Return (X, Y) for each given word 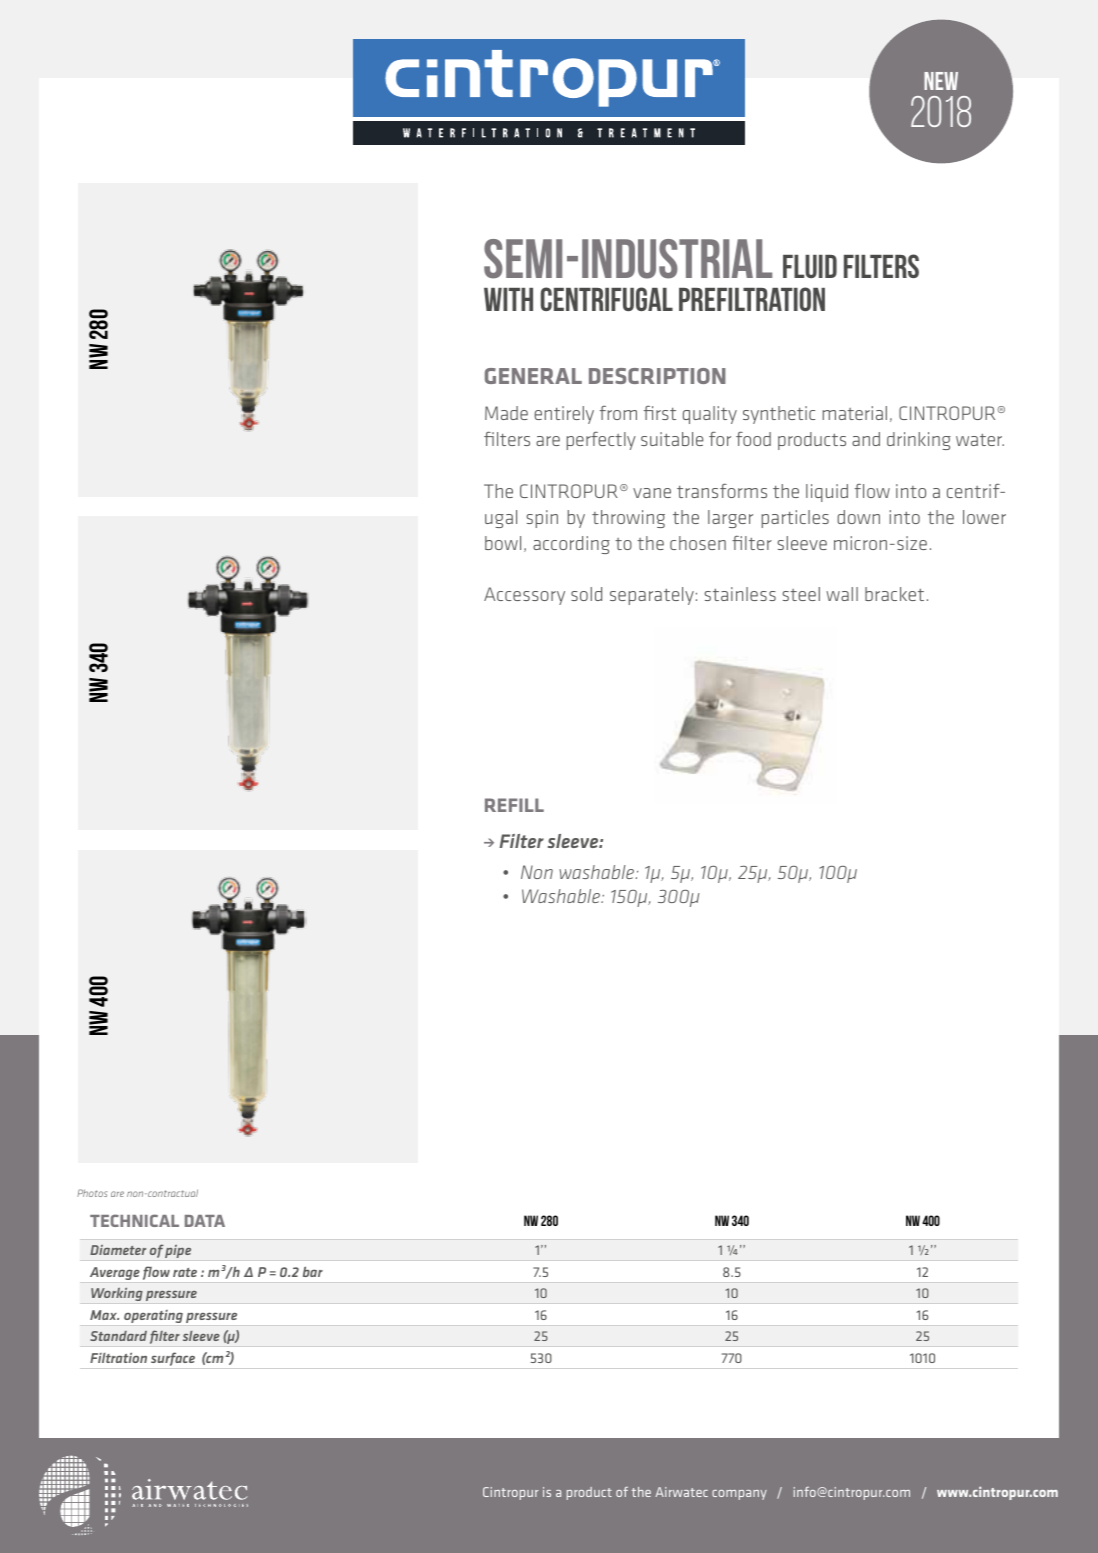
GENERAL (533, 376)
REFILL (514, 805)
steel (801, 594)
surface (173, 1359)
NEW (941, 81)
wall (842, 594)
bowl (503, 543)
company (739, 1495)
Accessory (524, 596)
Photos (92, 1193)
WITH (508, 299)
